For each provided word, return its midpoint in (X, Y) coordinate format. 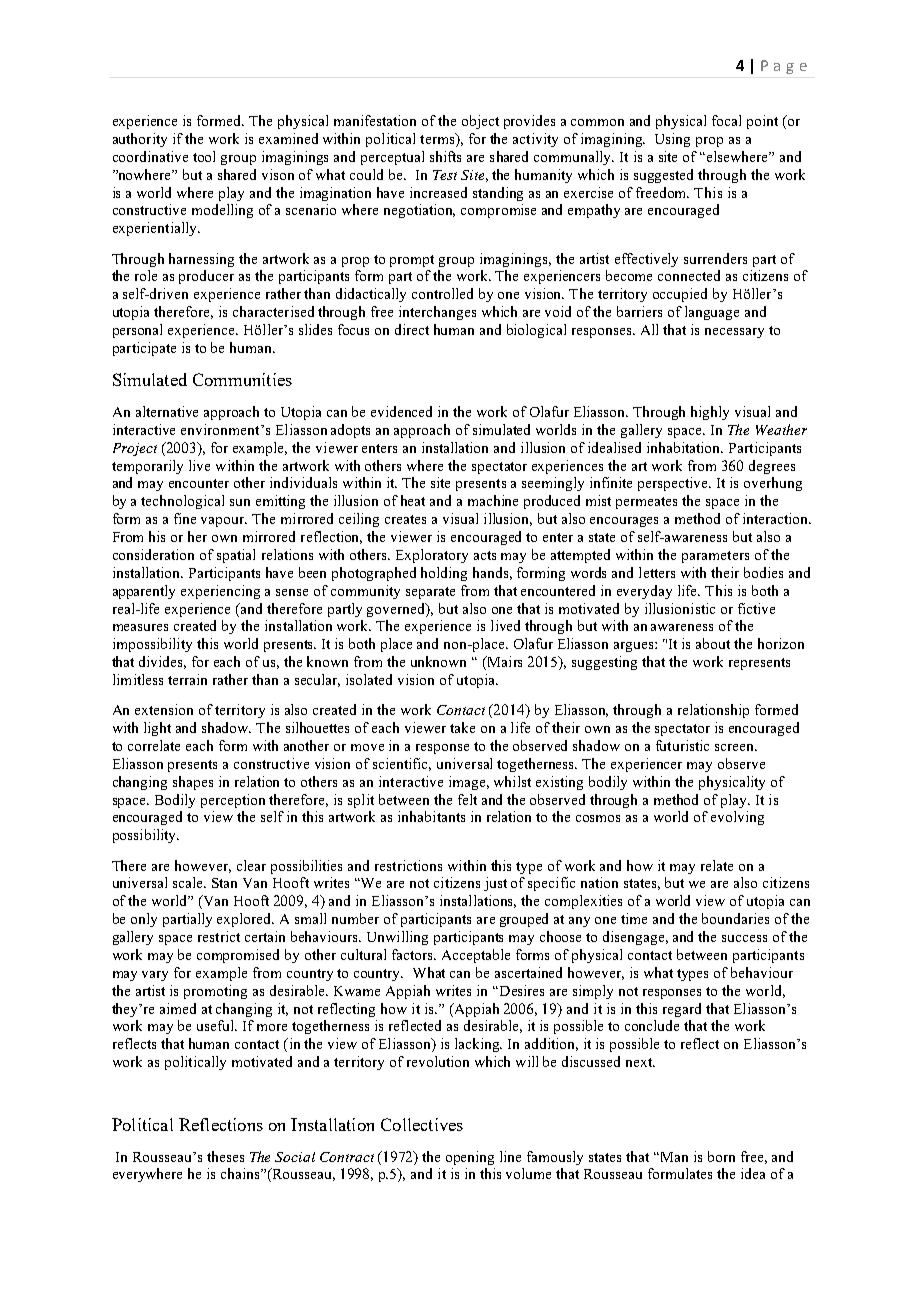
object (480, 122)
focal (726, 120)
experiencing (220, 592)
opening (470, 1158)
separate (430, 593)
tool (204, 156)
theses (225, 1156)
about (713, 643)
